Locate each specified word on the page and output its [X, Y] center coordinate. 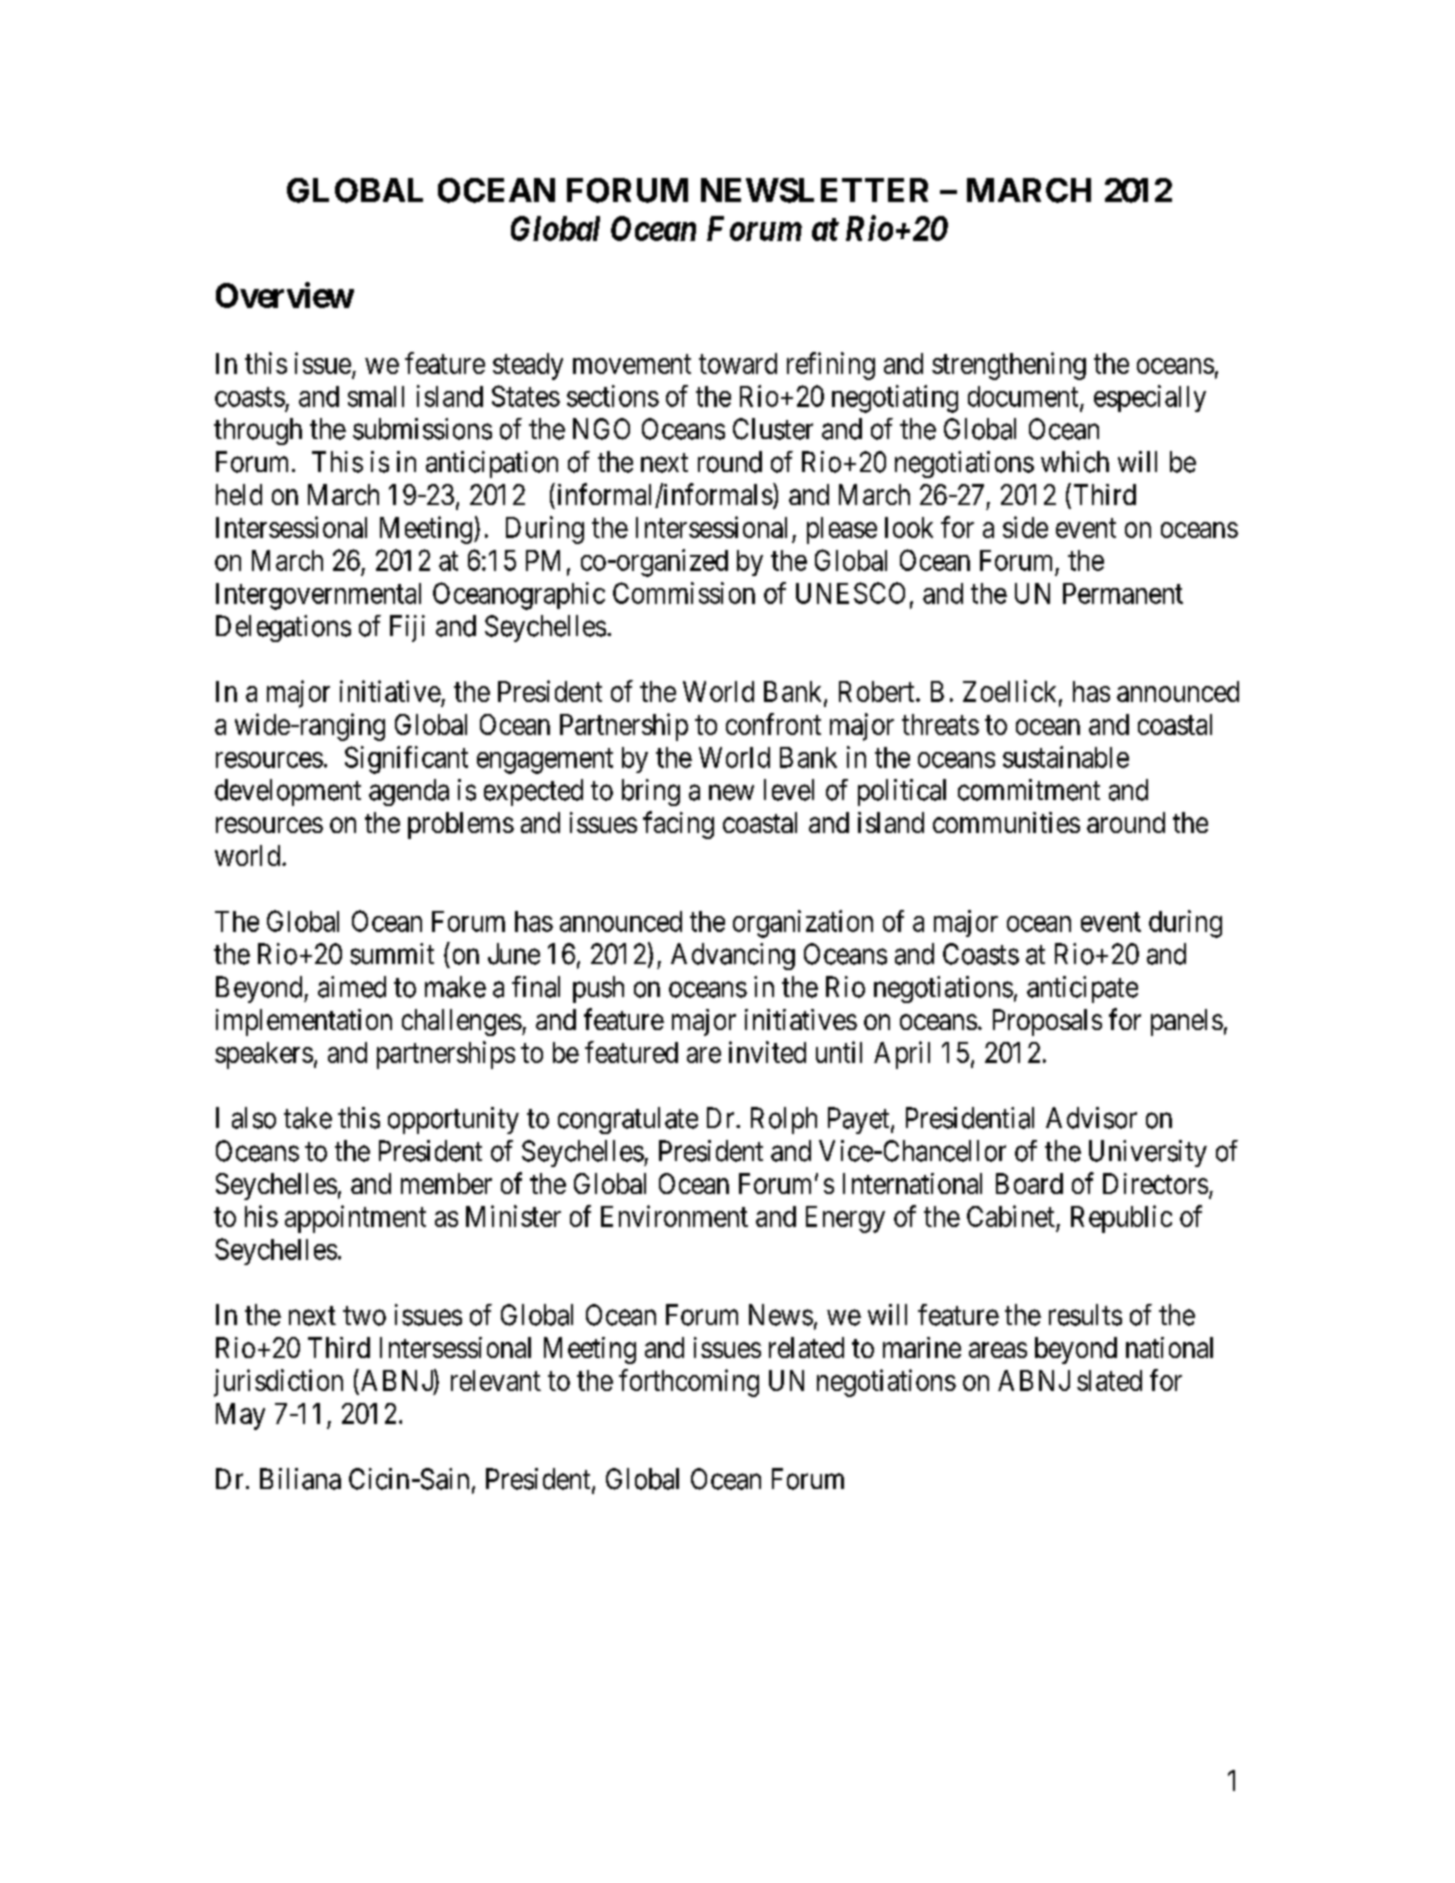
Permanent [1123, 593]
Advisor [1091, 1118]
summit [392, 954]
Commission [684, 593]
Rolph [784, 1120]
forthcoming [689, 1383]
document [1024, 397]
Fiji [407, 628]
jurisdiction [278, 1383]
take [308, 1118]
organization [803, 924]
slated [1109, 1380]
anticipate [1082, 989]
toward [738, 363]
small [376, 396]
